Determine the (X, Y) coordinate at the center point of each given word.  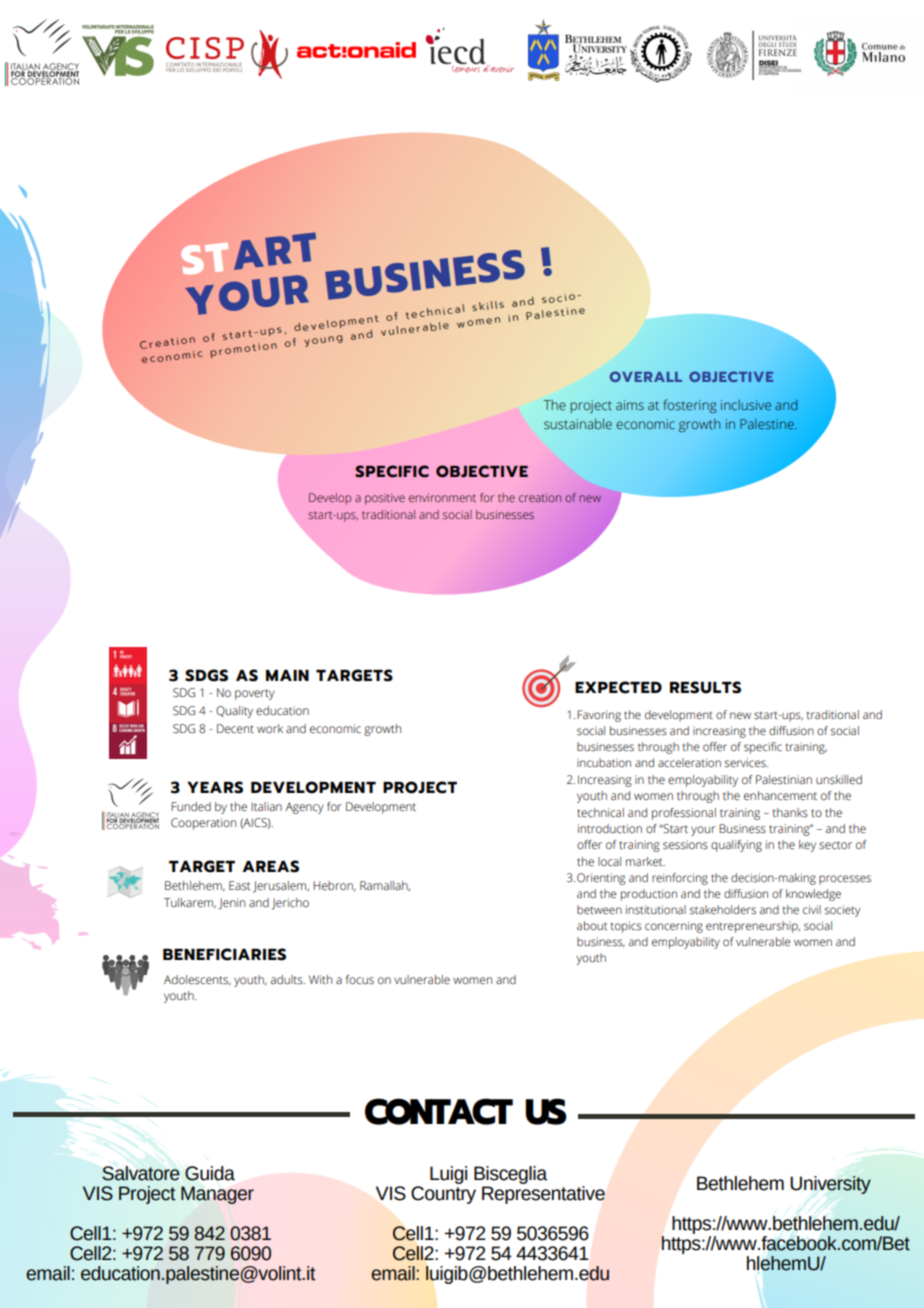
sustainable (578, 424)
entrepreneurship (753, 927)
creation (540, 497)
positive (385, 499)
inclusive (746, 405)
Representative (543, 1193)
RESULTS (705, 687)
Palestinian (784, 780)
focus (360, 980)
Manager (217, 1195)
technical (600, 813)
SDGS (206, 675)
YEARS (215, 787)
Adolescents (197, 980)
